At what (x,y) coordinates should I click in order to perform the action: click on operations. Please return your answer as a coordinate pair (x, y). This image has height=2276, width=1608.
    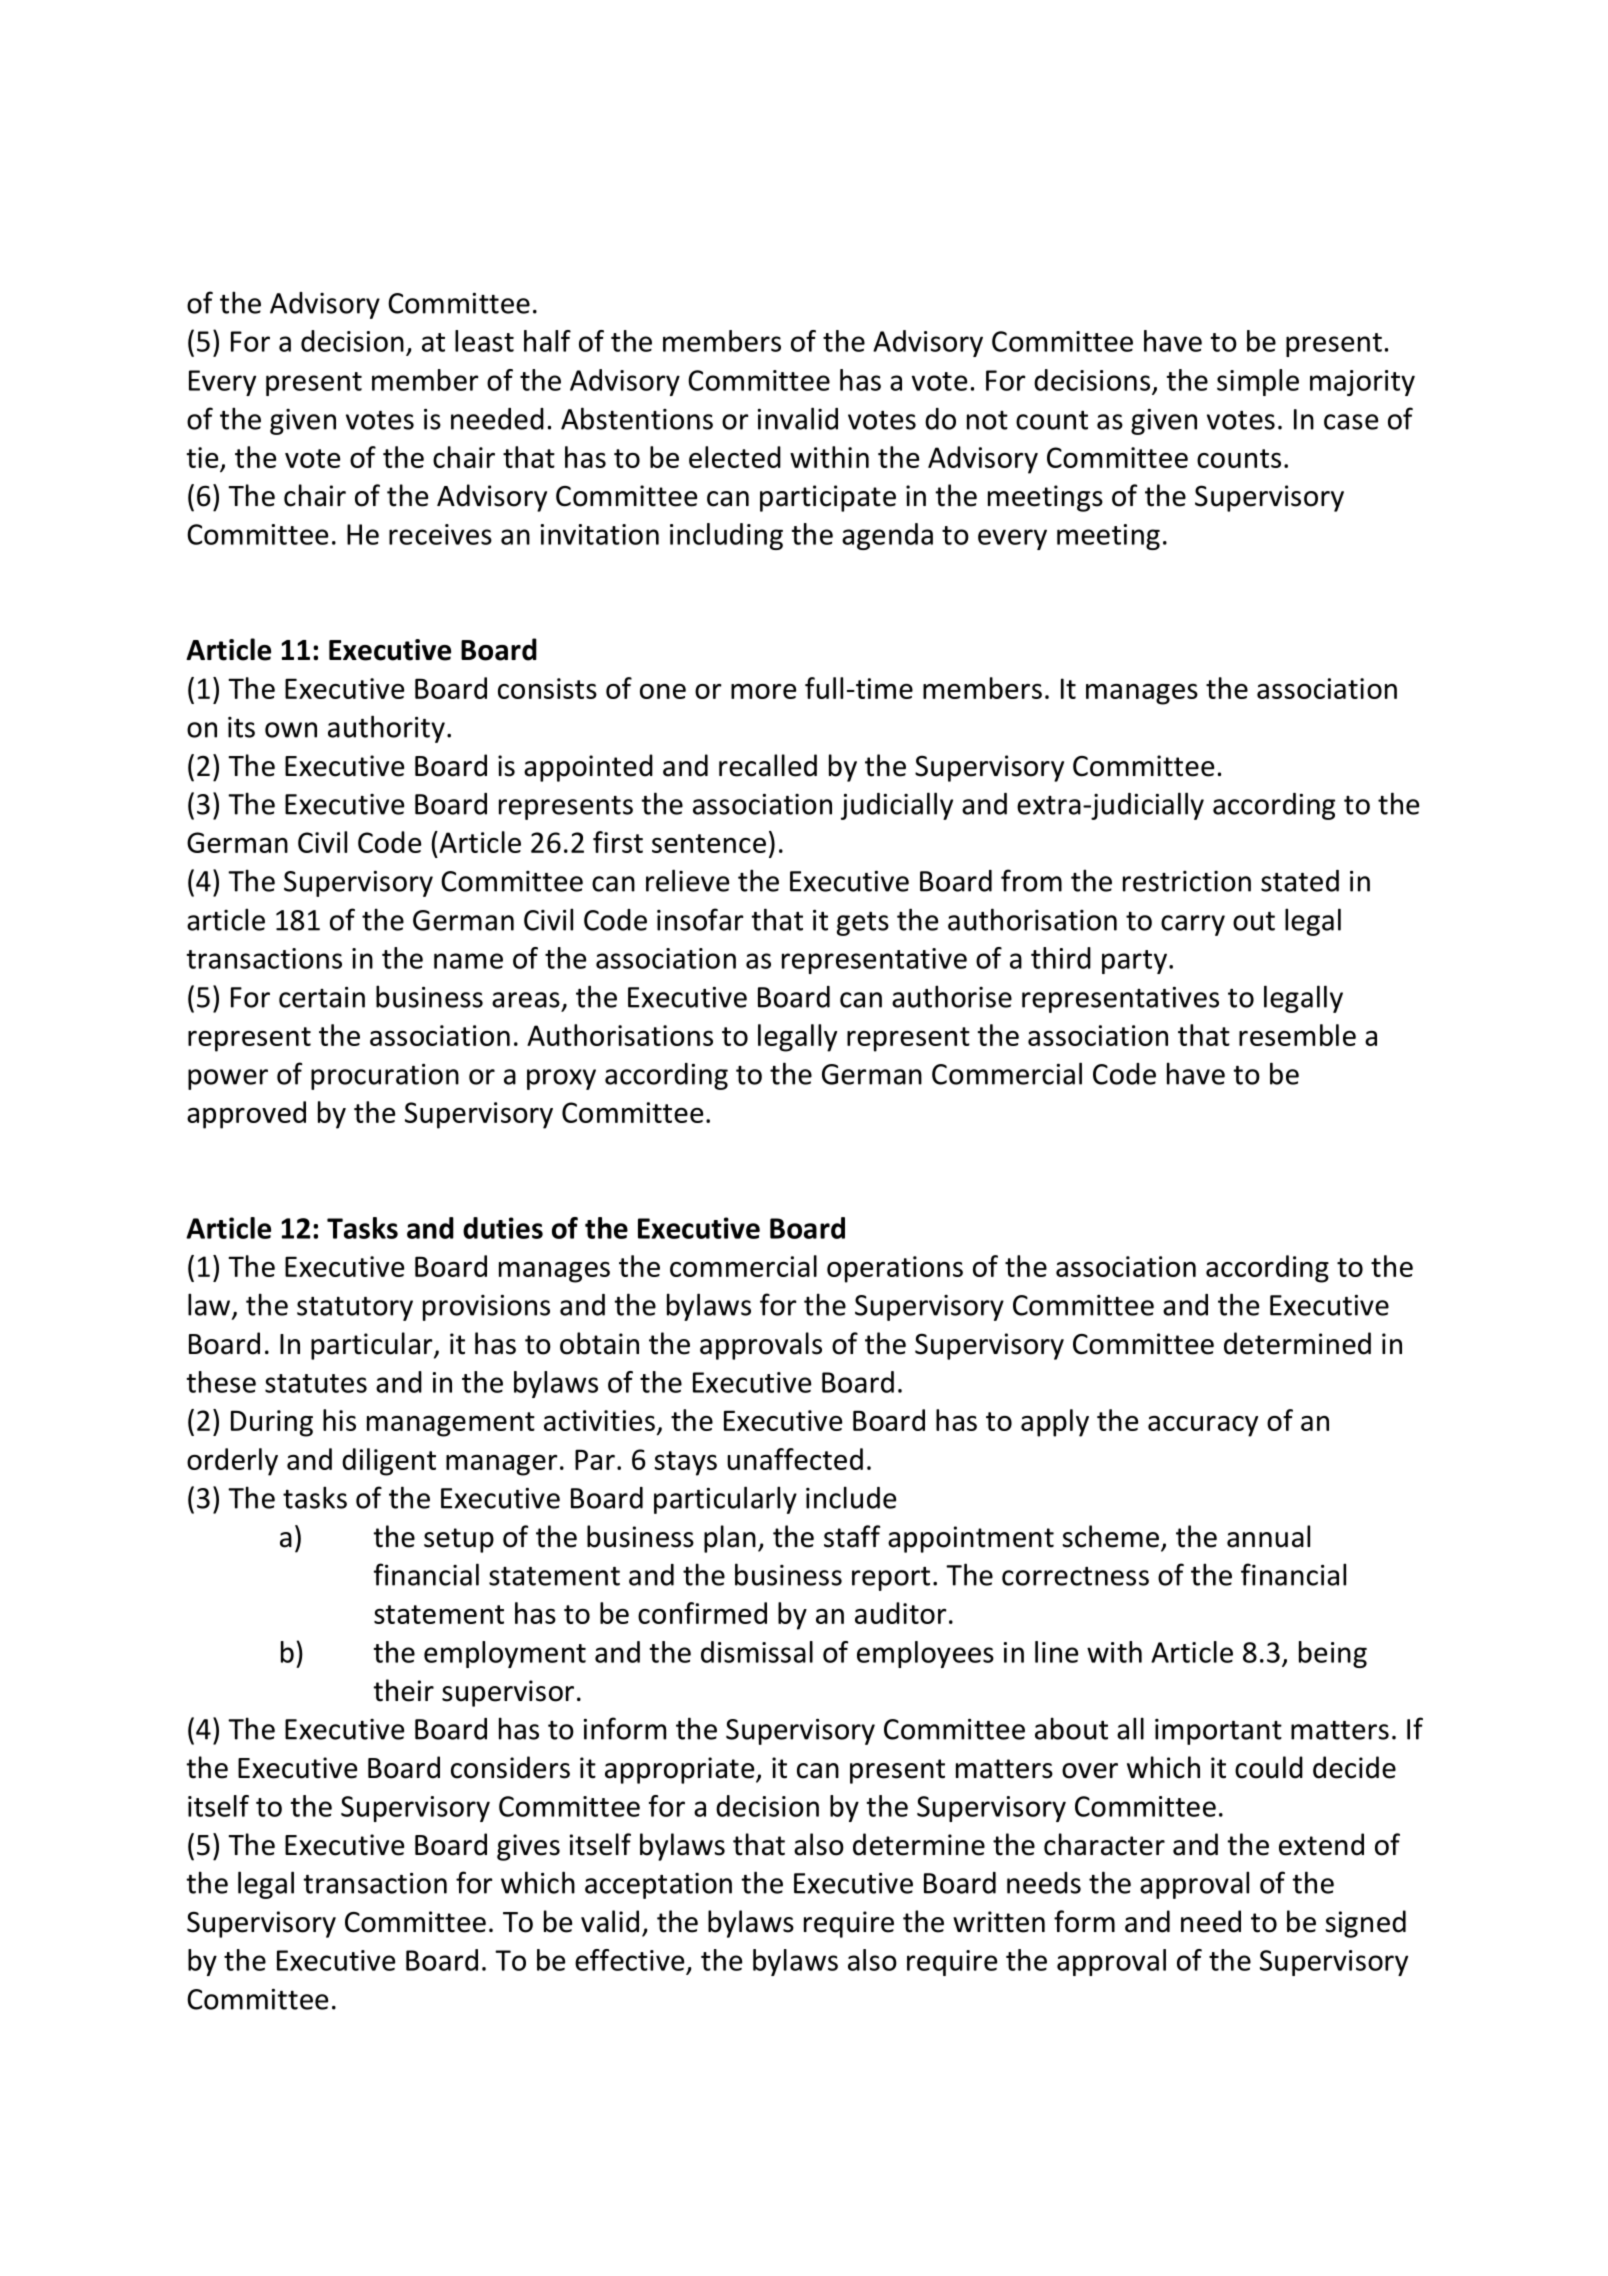
    Looking at the image, I should click on (895, 1269).
